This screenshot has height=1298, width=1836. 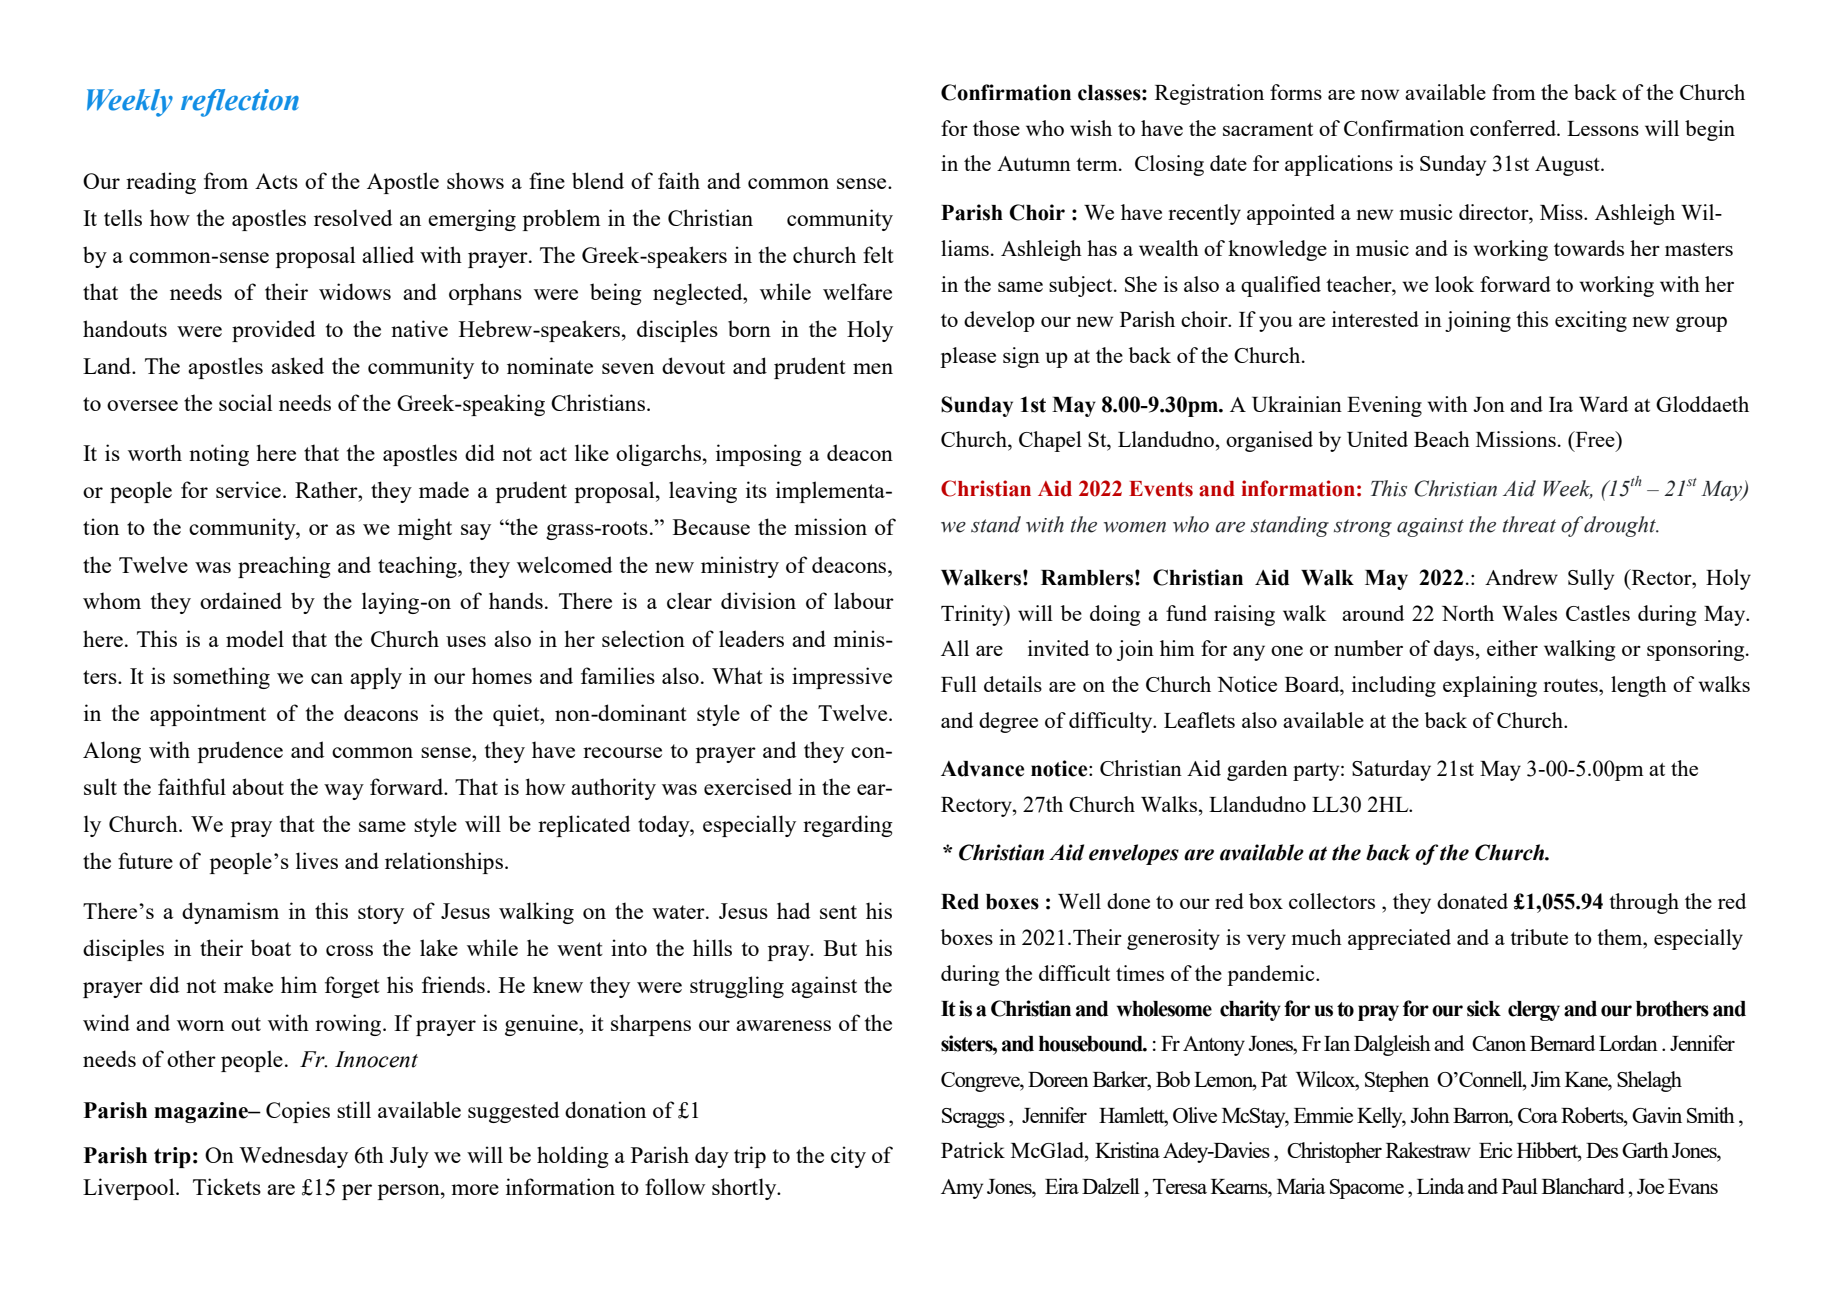 What do you see at coordinates (255, 638) in the screenshot?
I see `model` at bounding box center [255, 638].
